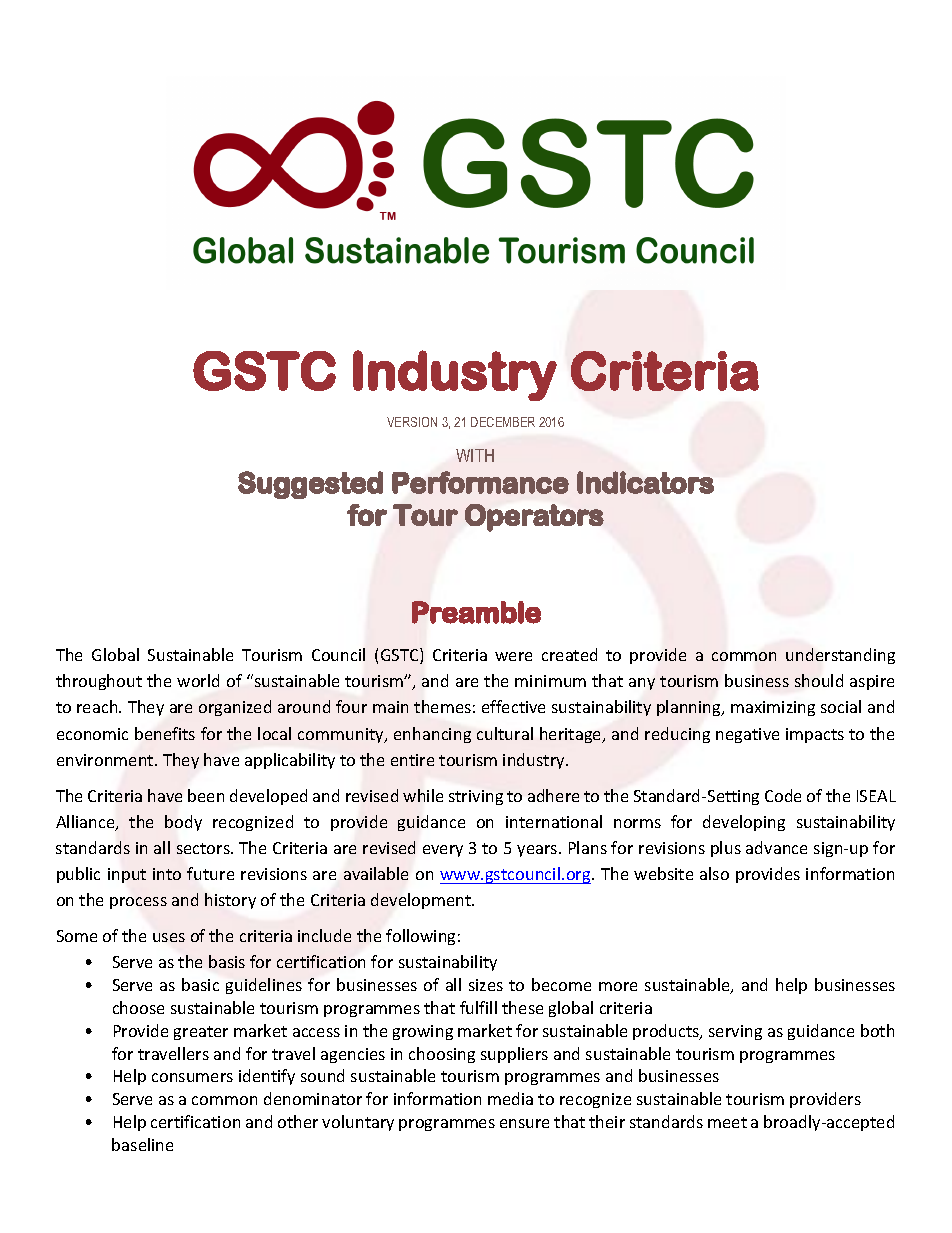 Image resolution: width=952 pixels, height=1233 pixels. I want to click on more, so click(618, 986).
